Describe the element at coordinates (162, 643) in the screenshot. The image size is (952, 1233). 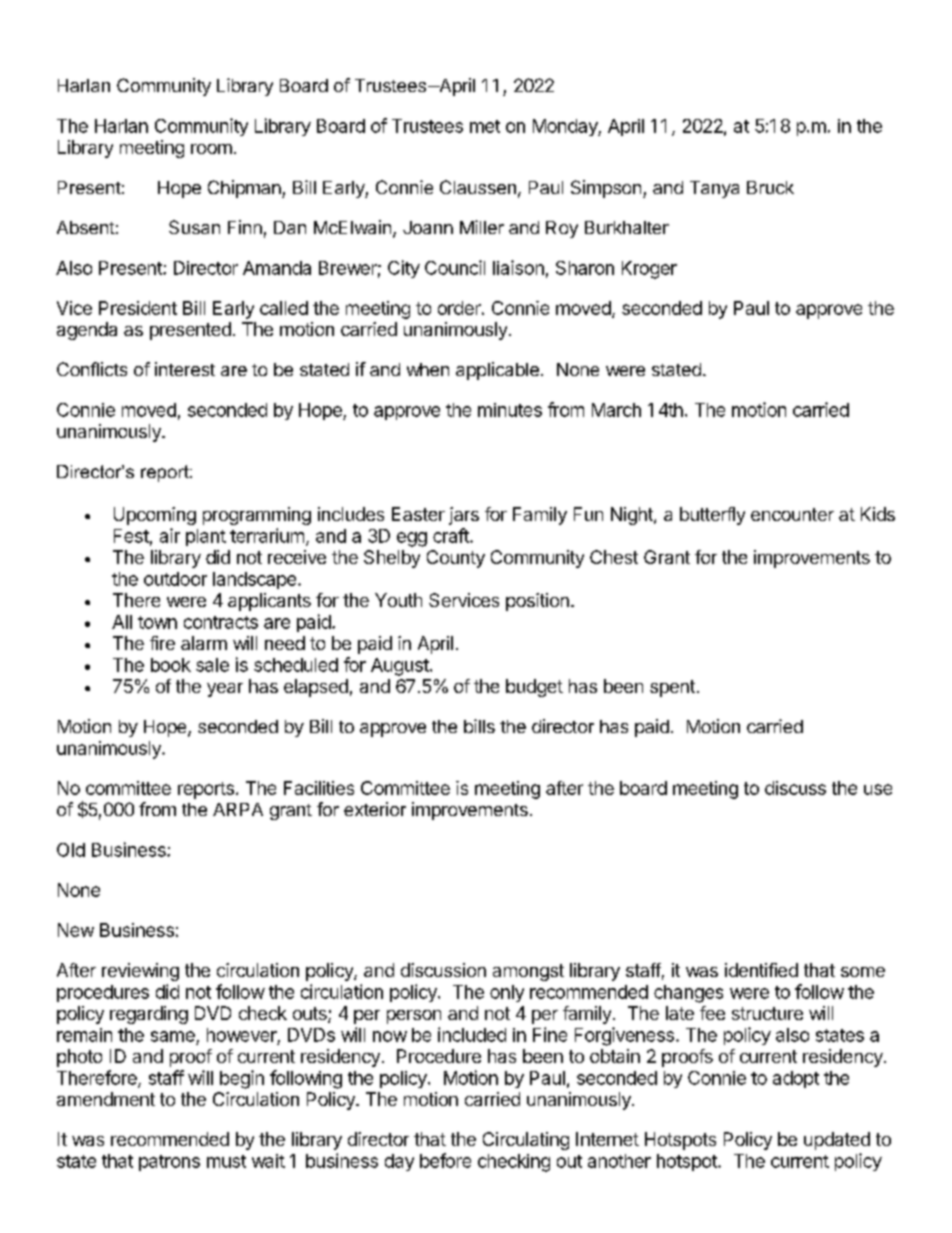
I see `fire` at that location.
